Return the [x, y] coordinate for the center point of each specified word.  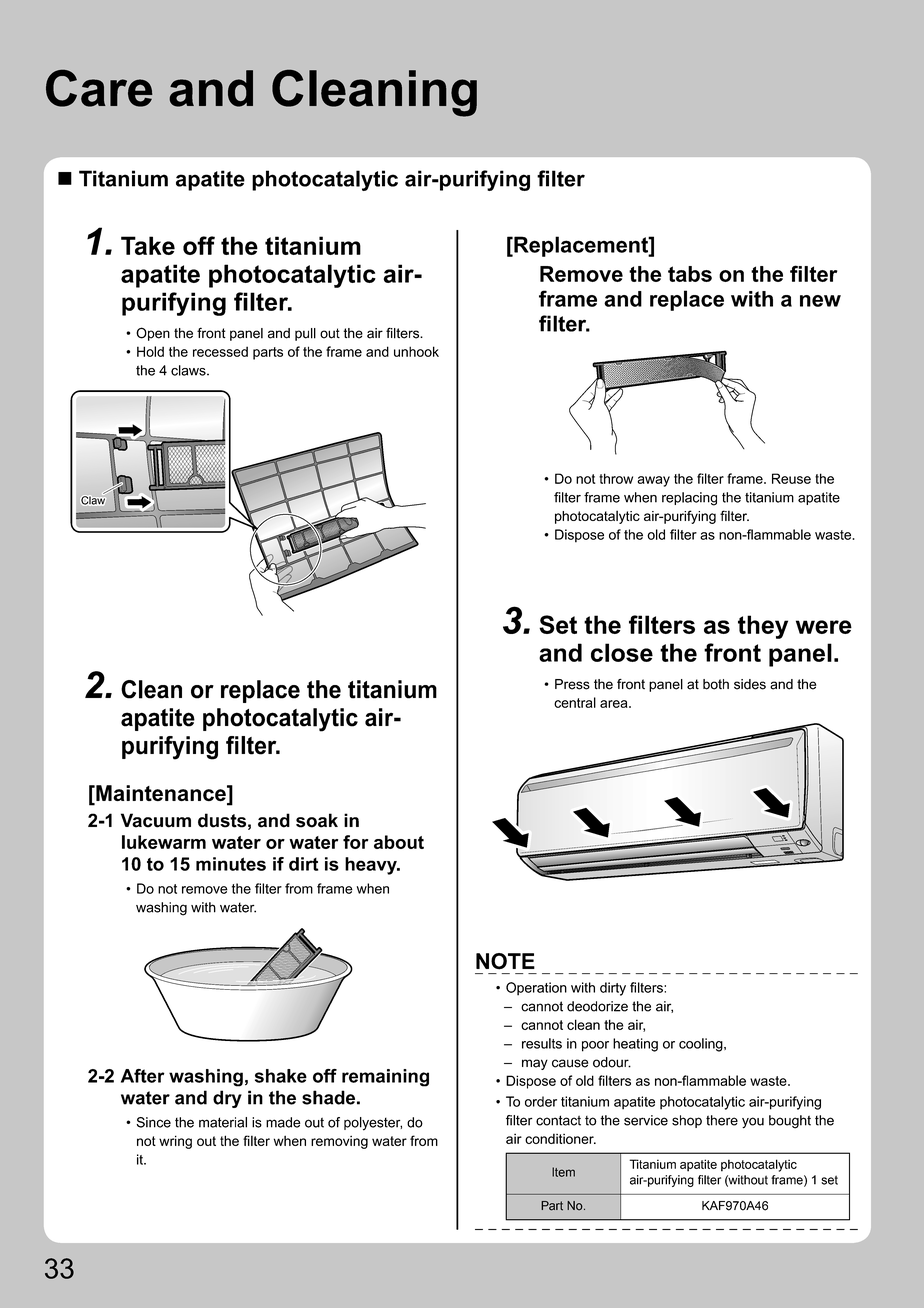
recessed [220, 351]
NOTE [505, 961]
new [820, 301]
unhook [416, 351]
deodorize [597, 1006]
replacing [689, 499]
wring [175, 1142]
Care [99, 88]
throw [616, 478]
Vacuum [156, 820]
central [575, 702]
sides [750, 684]
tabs [690, 274]
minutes [231, 864]
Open [153, 334]
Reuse [791, 478]
